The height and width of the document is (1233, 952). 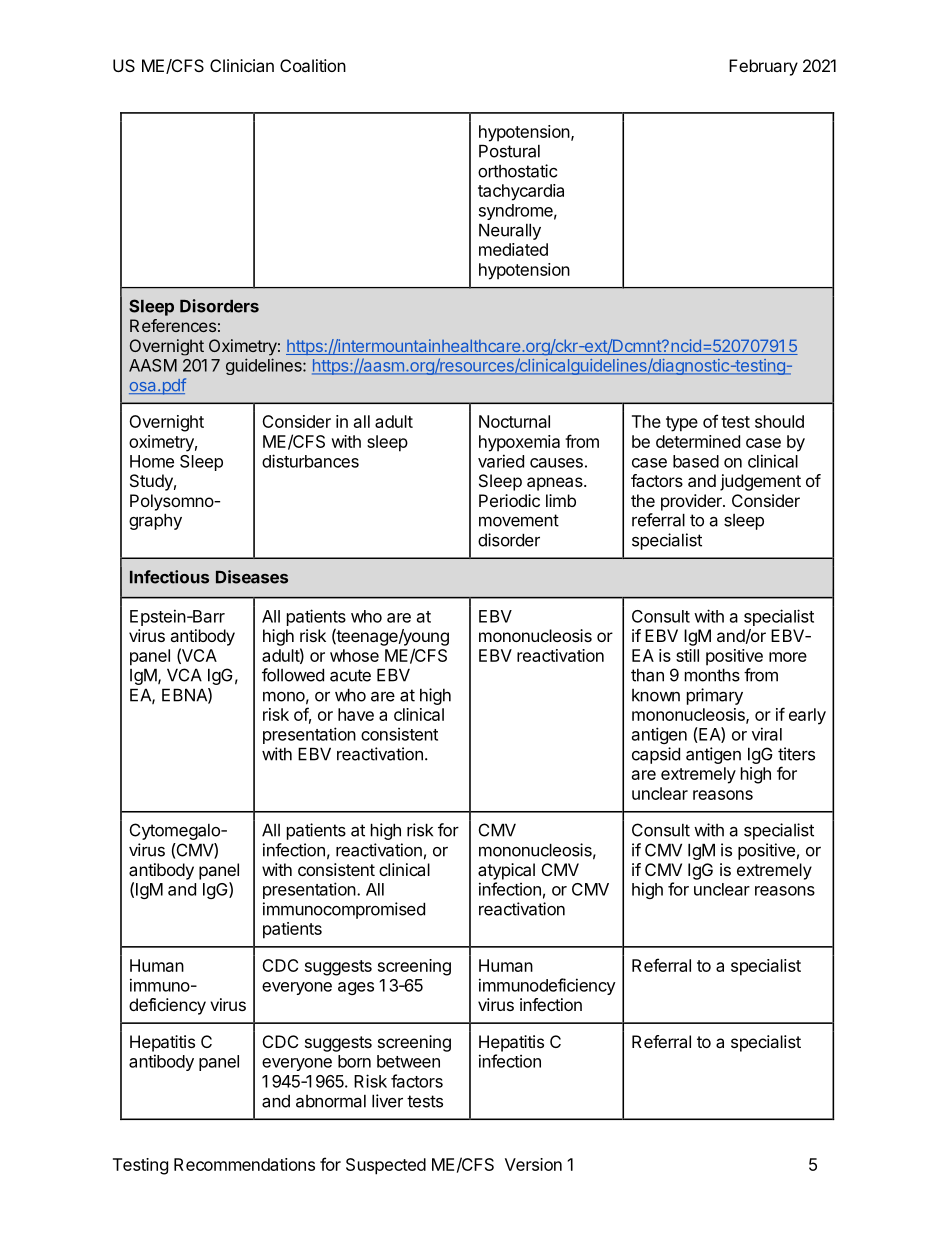 I want to click on Recommendations, so click(x=244, y=1164).
